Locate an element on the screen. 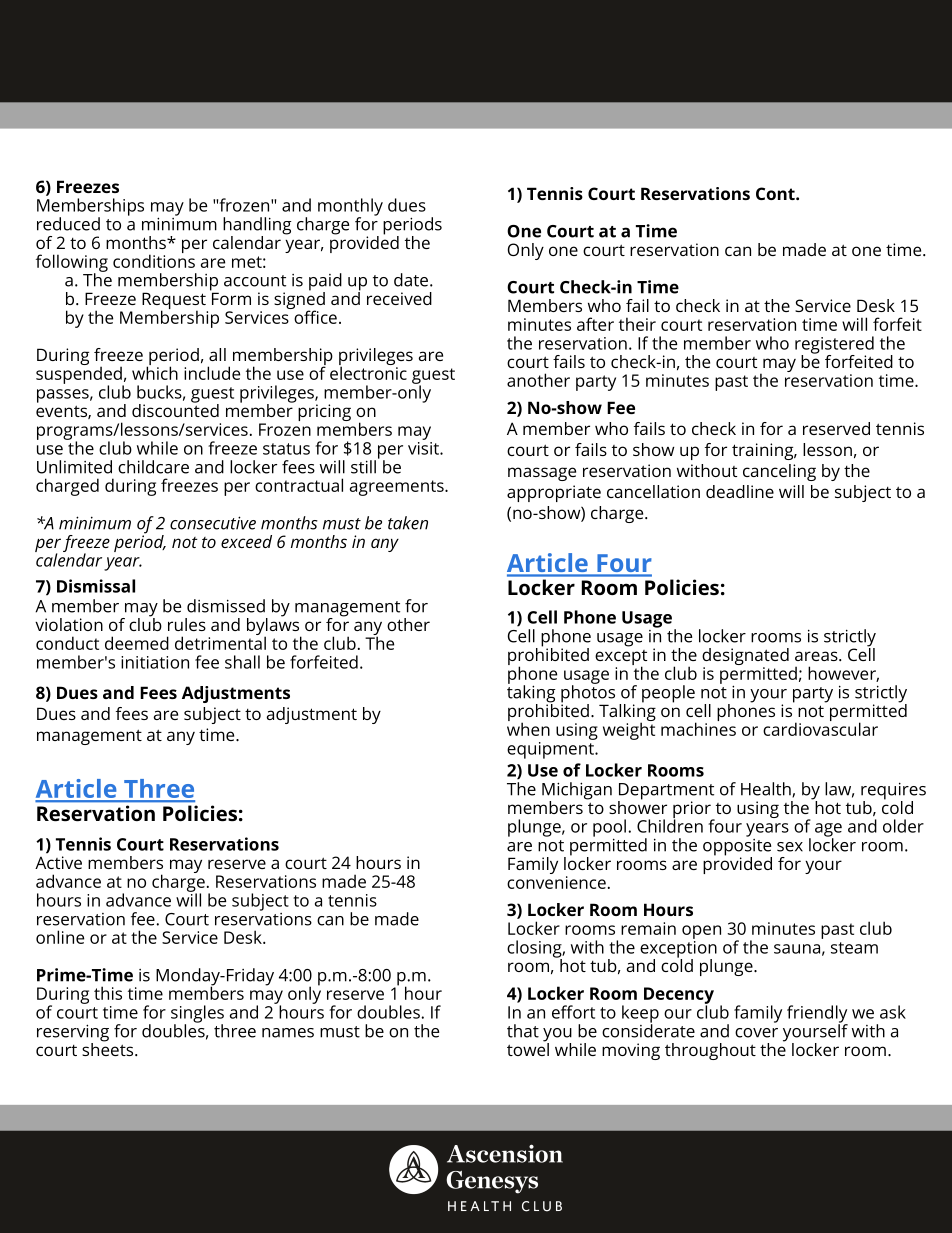 This screenshot has height=1233, width=952. conditions is located at coordinates (154, 260).
